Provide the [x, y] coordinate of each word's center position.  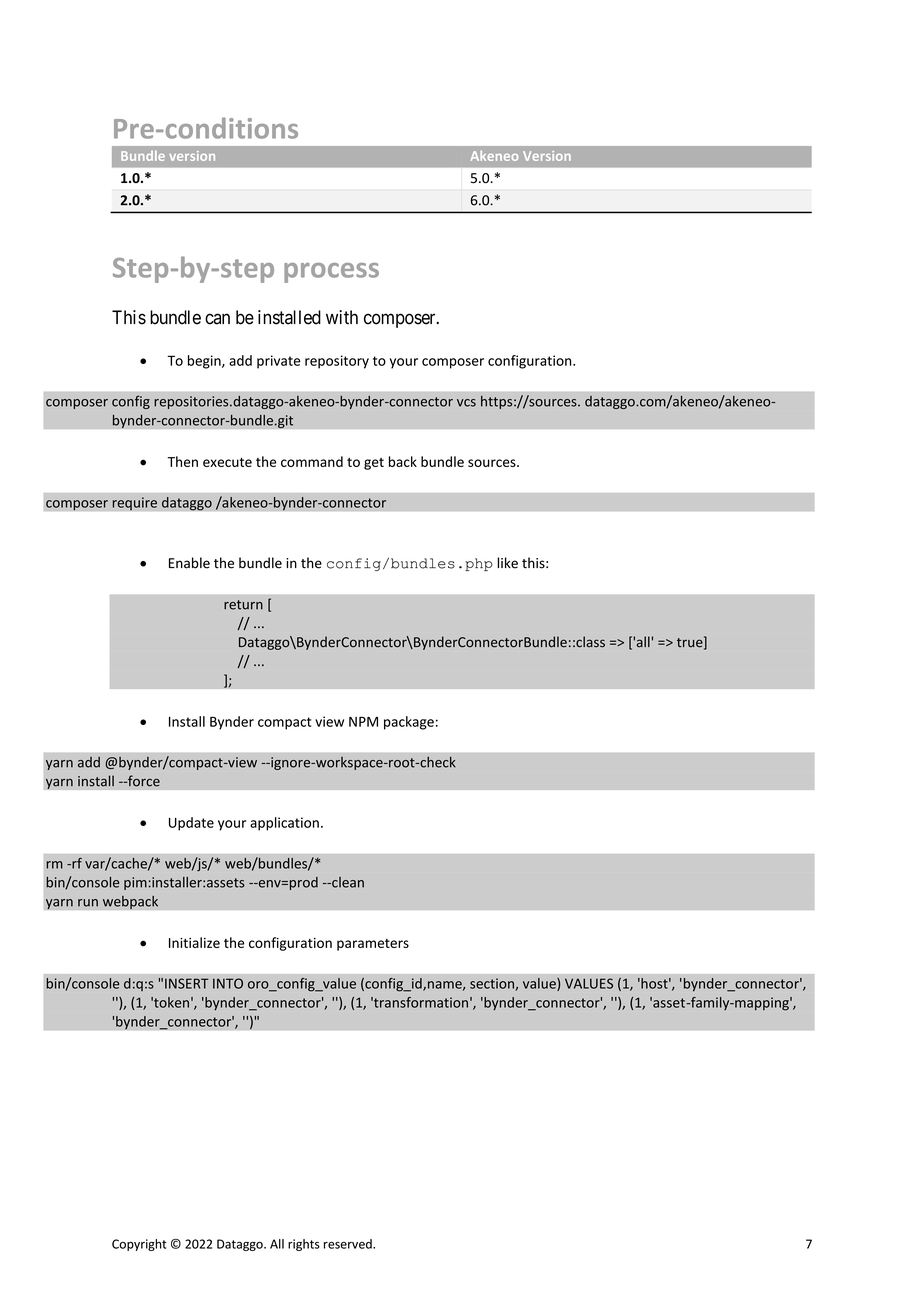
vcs [466, 403]
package [409, 723]
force [143, 781]
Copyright [139, 1245]
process [331, 273]
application [284, 824]
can [217, 319]
